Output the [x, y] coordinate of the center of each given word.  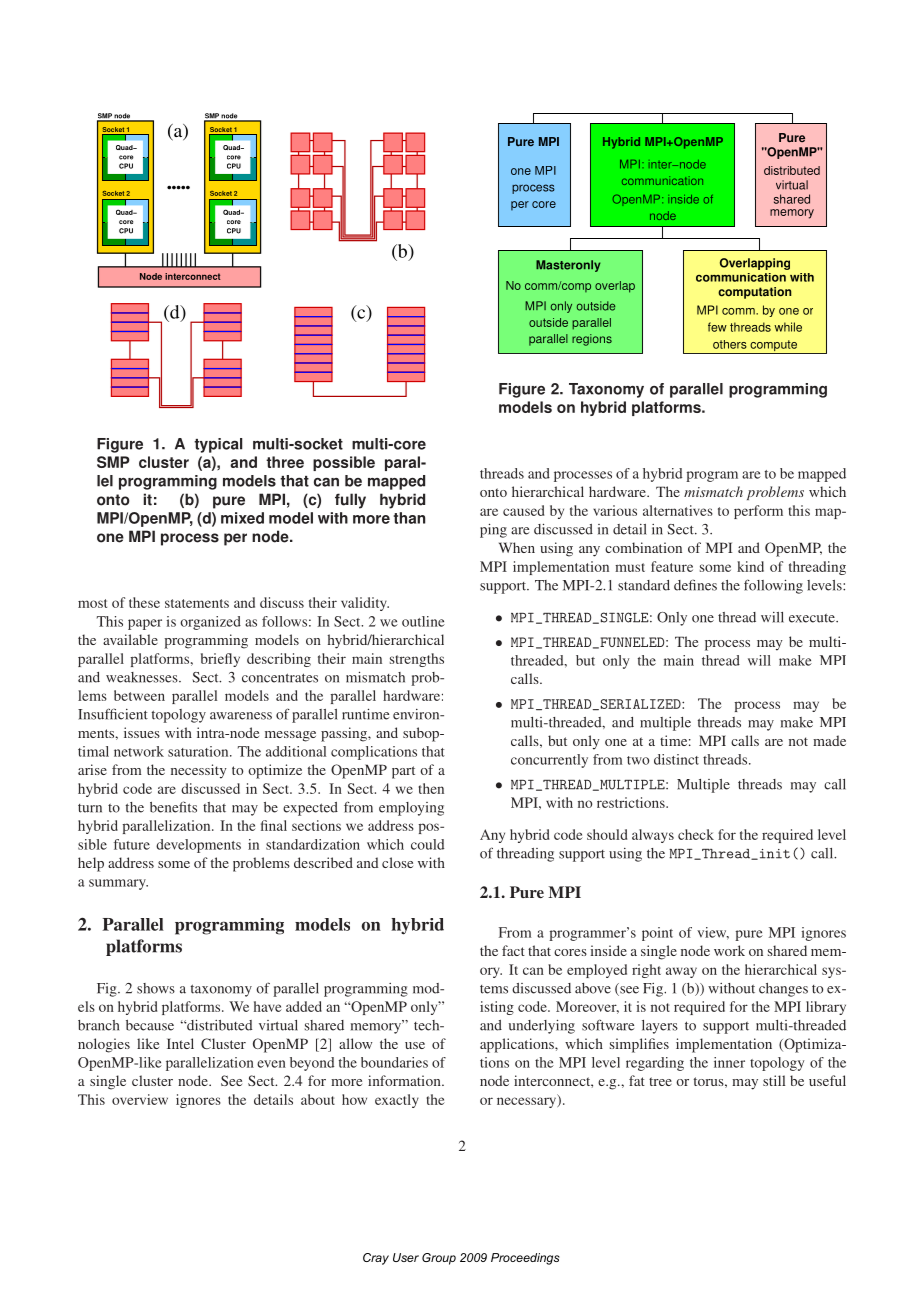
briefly [220, 660]
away [681, 972]
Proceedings [525, 1259]
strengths [417, 660]
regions [592, 340]
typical [218, 445]
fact [513, 950]
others [730, 344]
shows [156, 988]
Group [439, 1259]
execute [813, 618]
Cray [376, 1259]
